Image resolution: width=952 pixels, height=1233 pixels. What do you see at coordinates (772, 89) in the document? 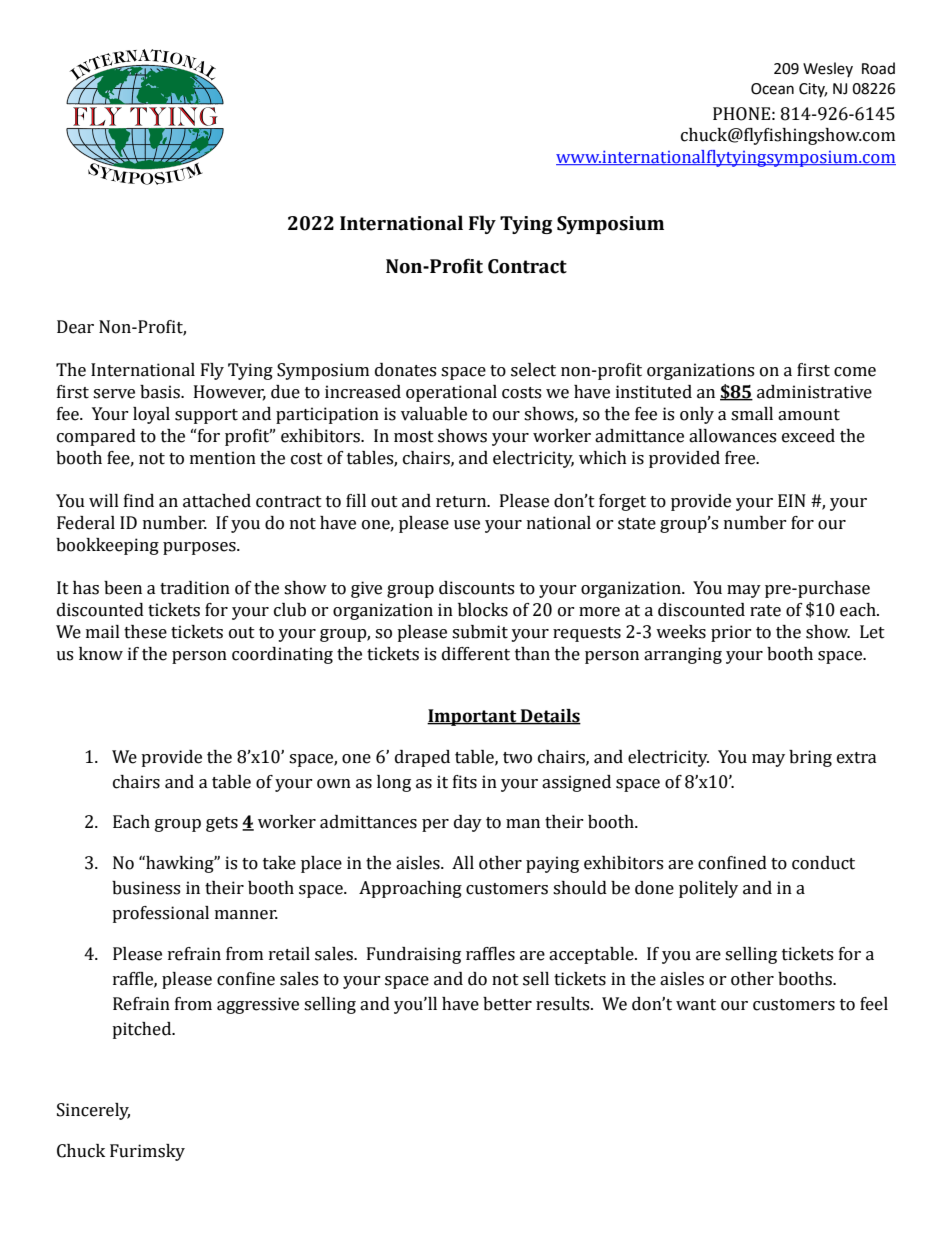
I see `Ocean` at bounding box center [772, 89].
